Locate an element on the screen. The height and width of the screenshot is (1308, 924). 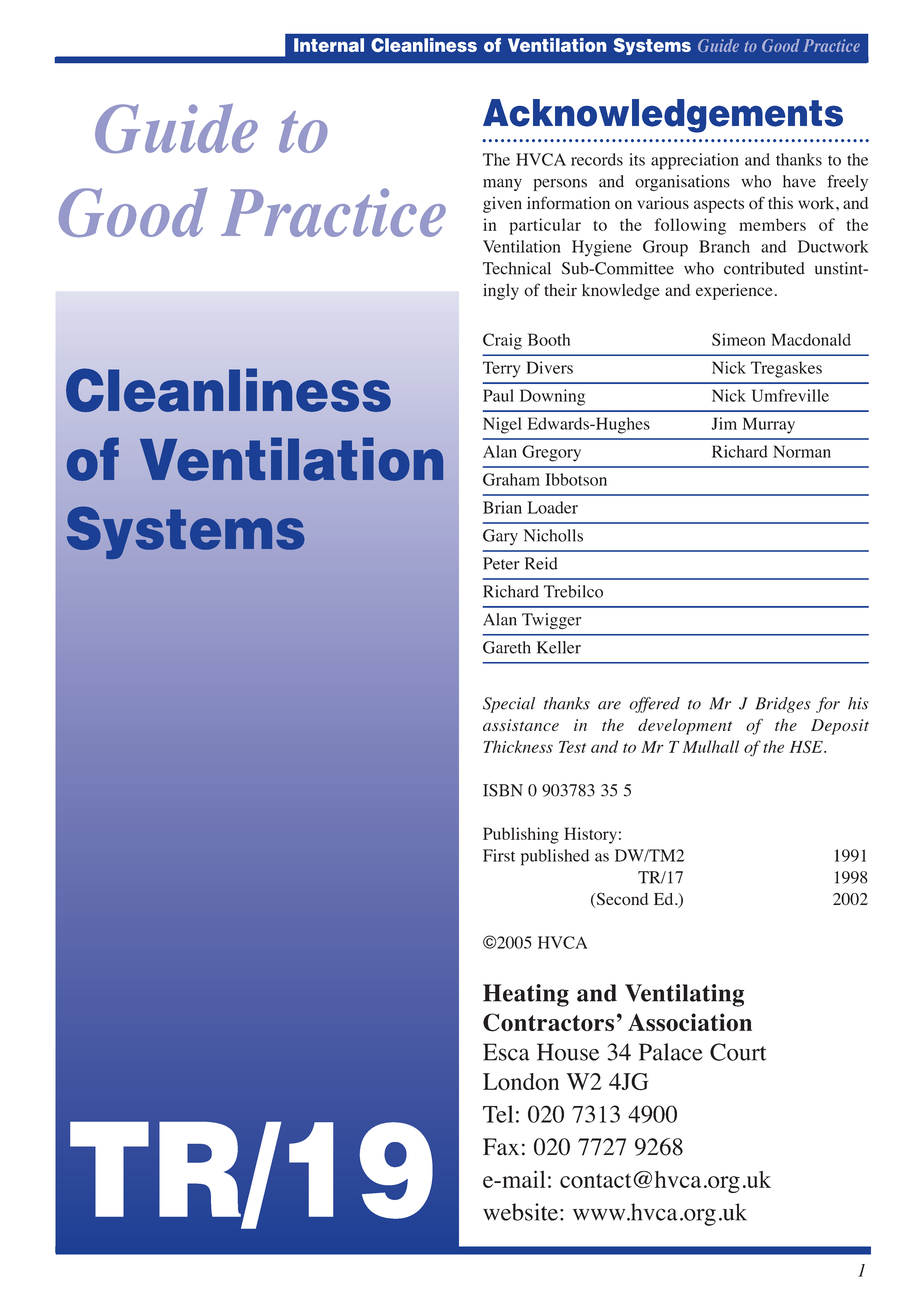
Bridges is located at coordinates (783, 705).
